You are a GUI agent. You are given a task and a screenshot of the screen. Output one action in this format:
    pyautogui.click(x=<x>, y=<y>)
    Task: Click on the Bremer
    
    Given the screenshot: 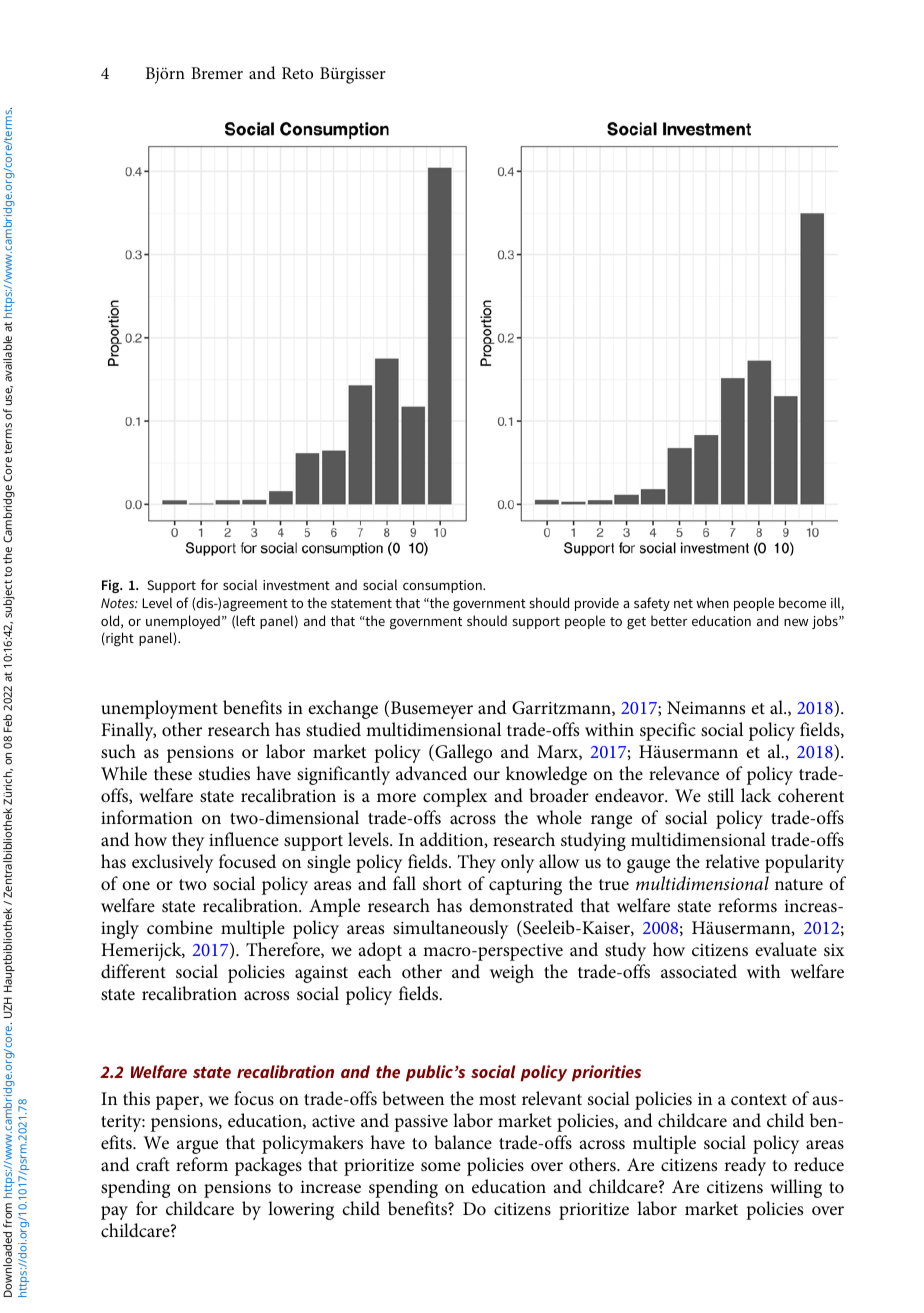 What is the action you would take?
    pyautogui.click(x=217, y=73)
